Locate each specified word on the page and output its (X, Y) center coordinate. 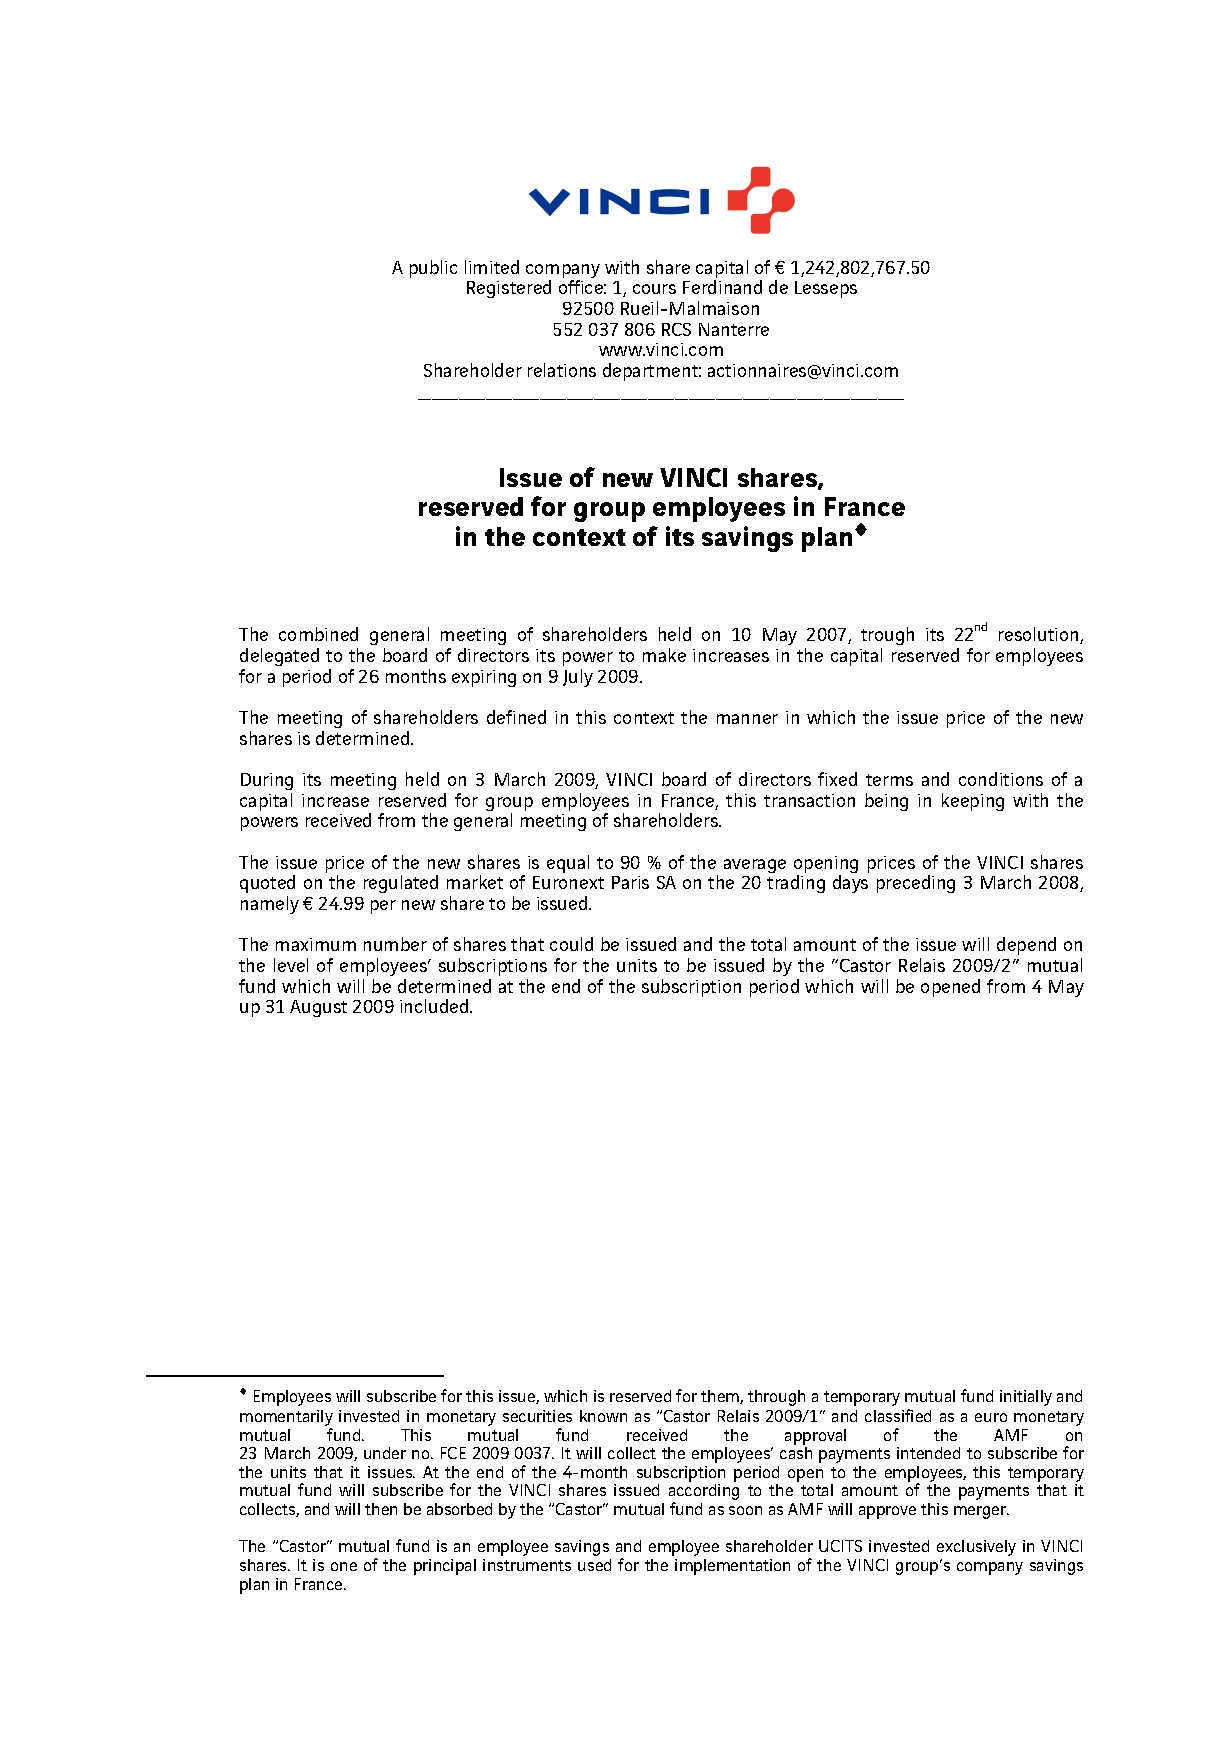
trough (887, 636)
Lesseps (826, 289)
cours (654, 289)
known (603, 1416)
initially (1026, 1398)
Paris (630, 882)
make (664, 655)
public (433, 269)
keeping (973, 802)
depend (1026, 946)
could (571, 944)
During (267, 781)
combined (318, 634)
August (318, 1008)
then (381, 1509)
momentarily (286, 1419)
